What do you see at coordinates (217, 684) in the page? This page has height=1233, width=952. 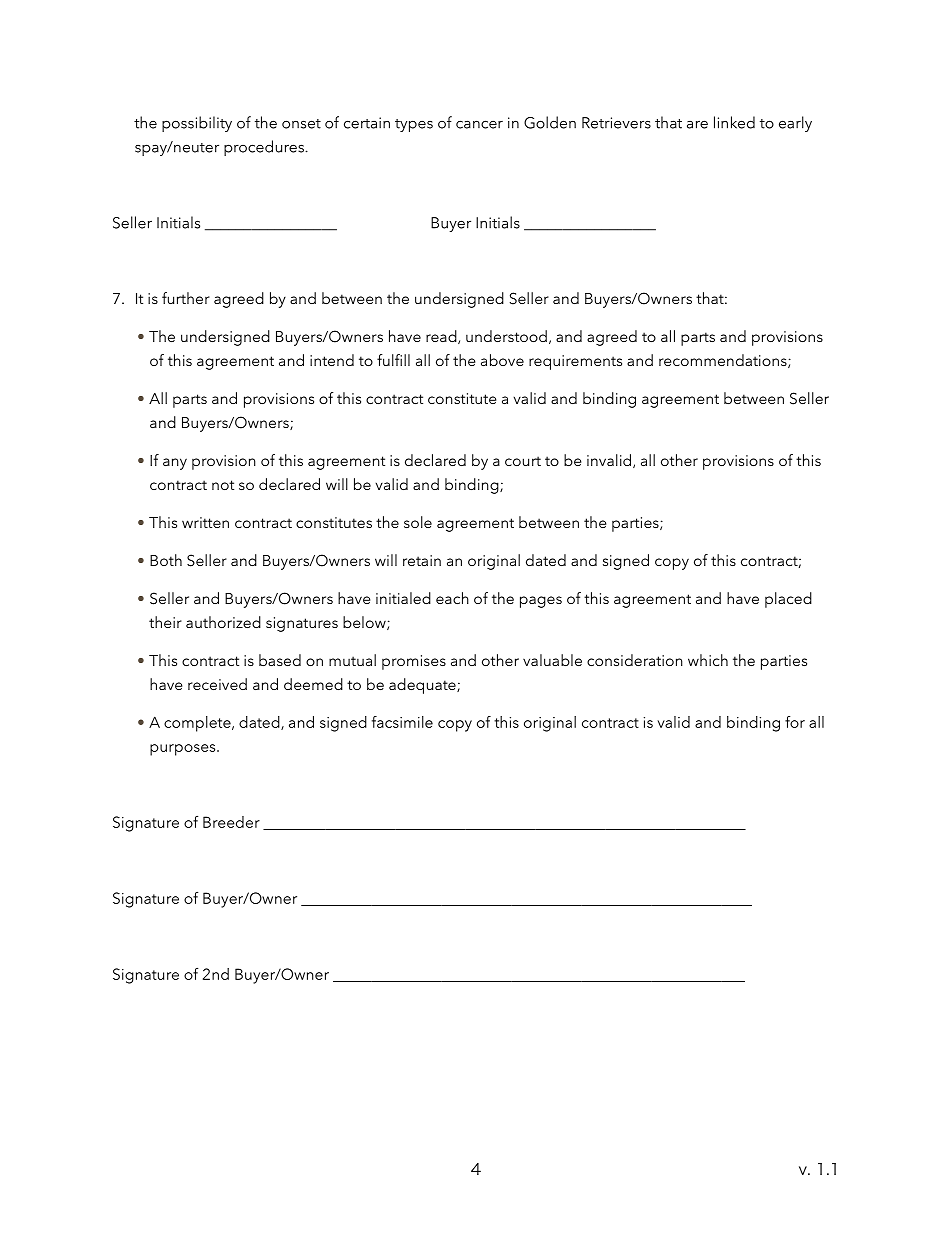 I see `received` at bounding box center [217, 684].
